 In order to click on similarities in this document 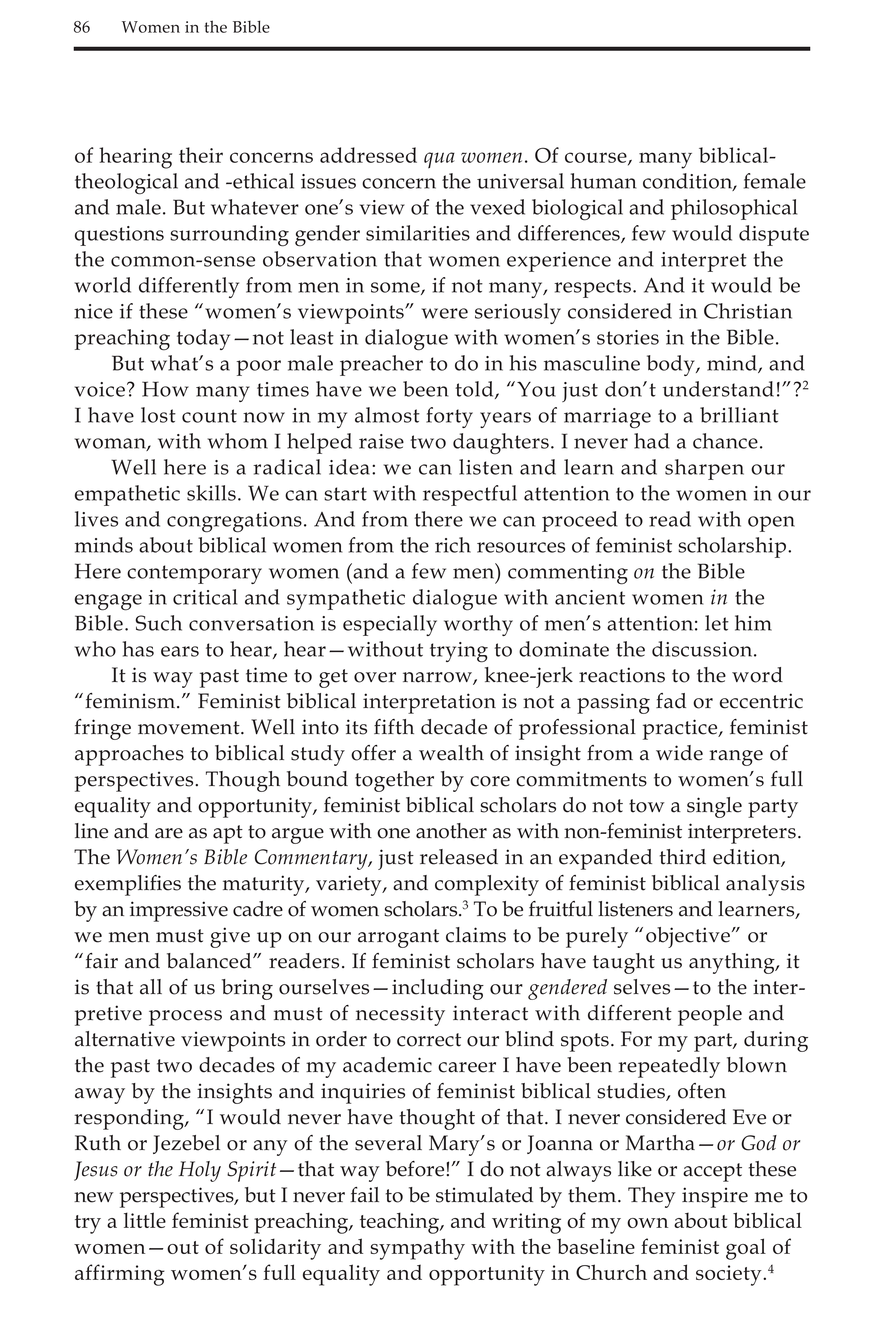, I will do `click(418, 233)`.
